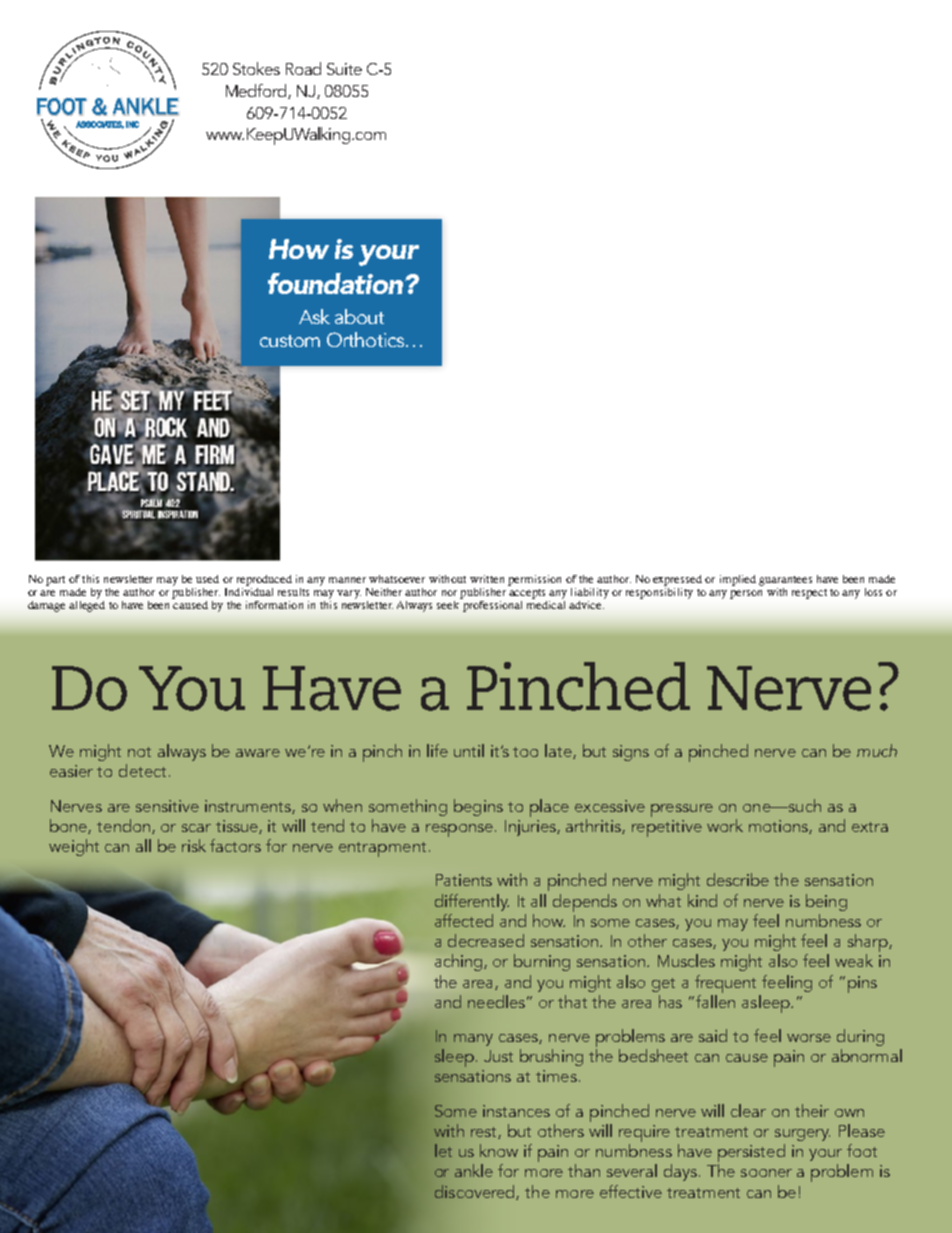 The image size is (952, 1233). I want to click on written, so click(487, 579).
